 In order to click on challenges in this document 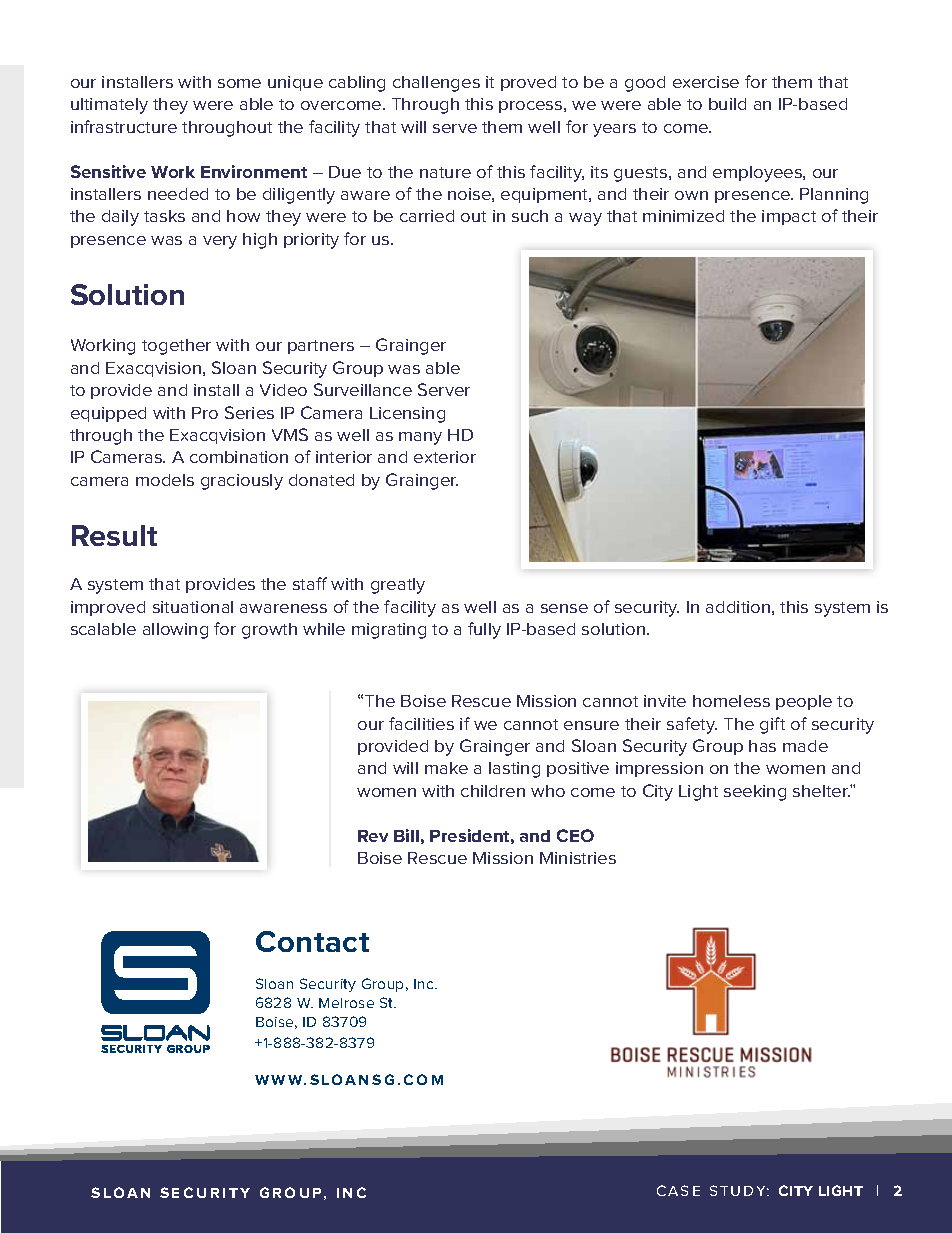, I will do `click(436, 84)`.
